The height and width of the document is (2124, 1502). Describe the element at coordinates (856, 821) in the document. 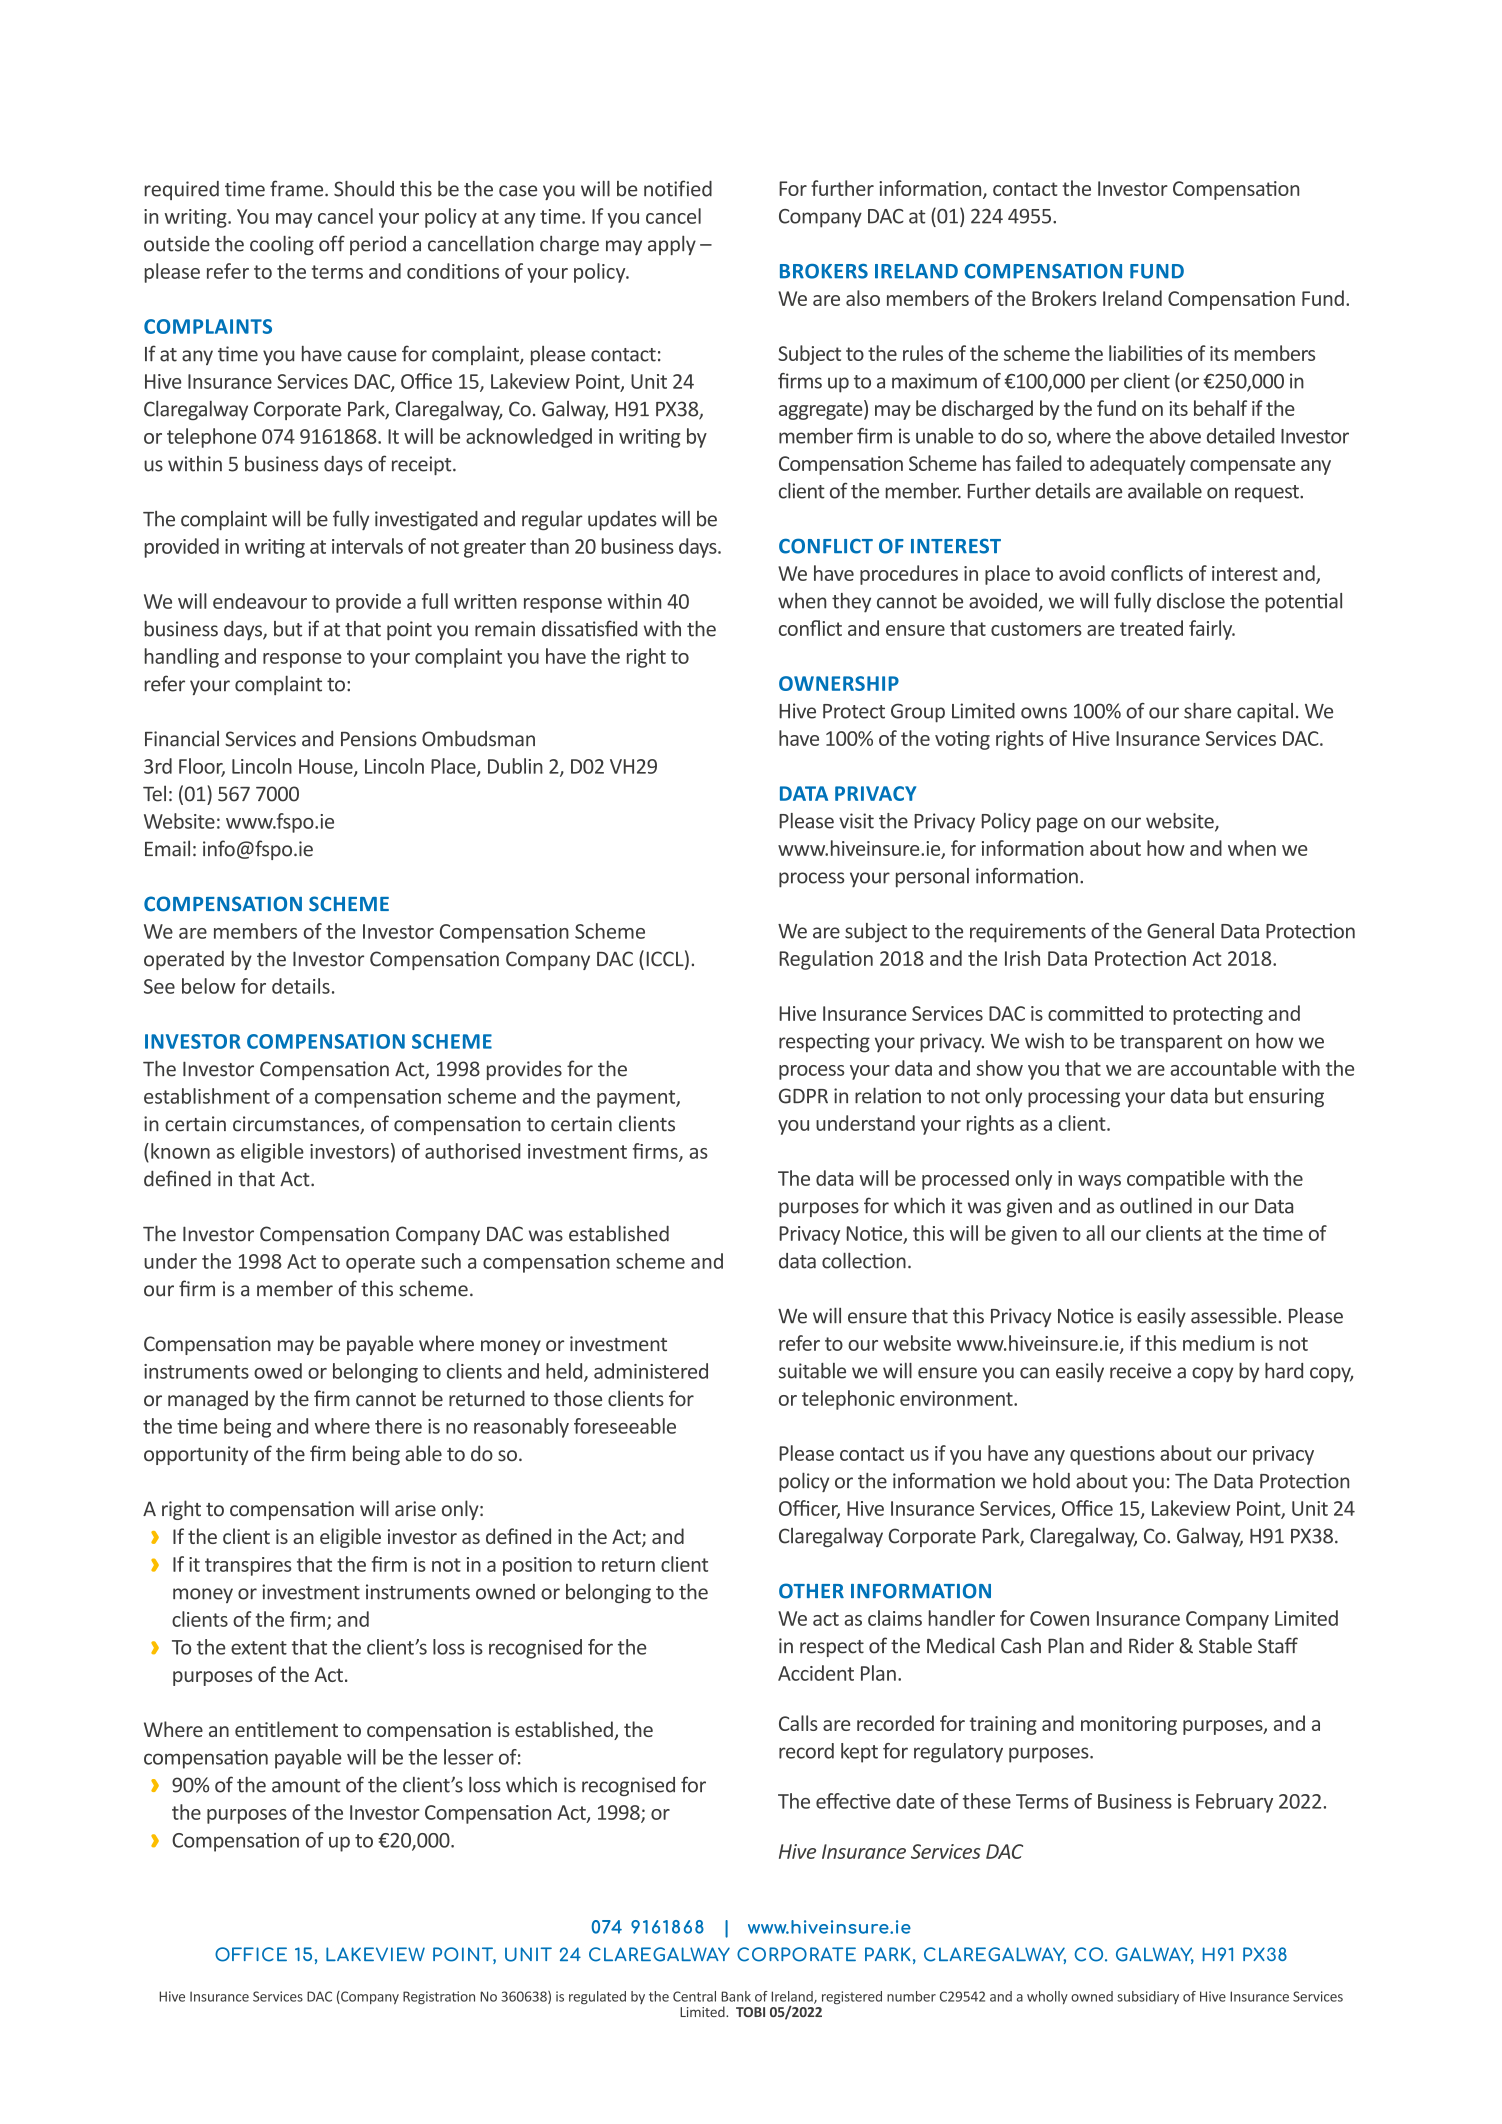

I see `visit` at that location.
